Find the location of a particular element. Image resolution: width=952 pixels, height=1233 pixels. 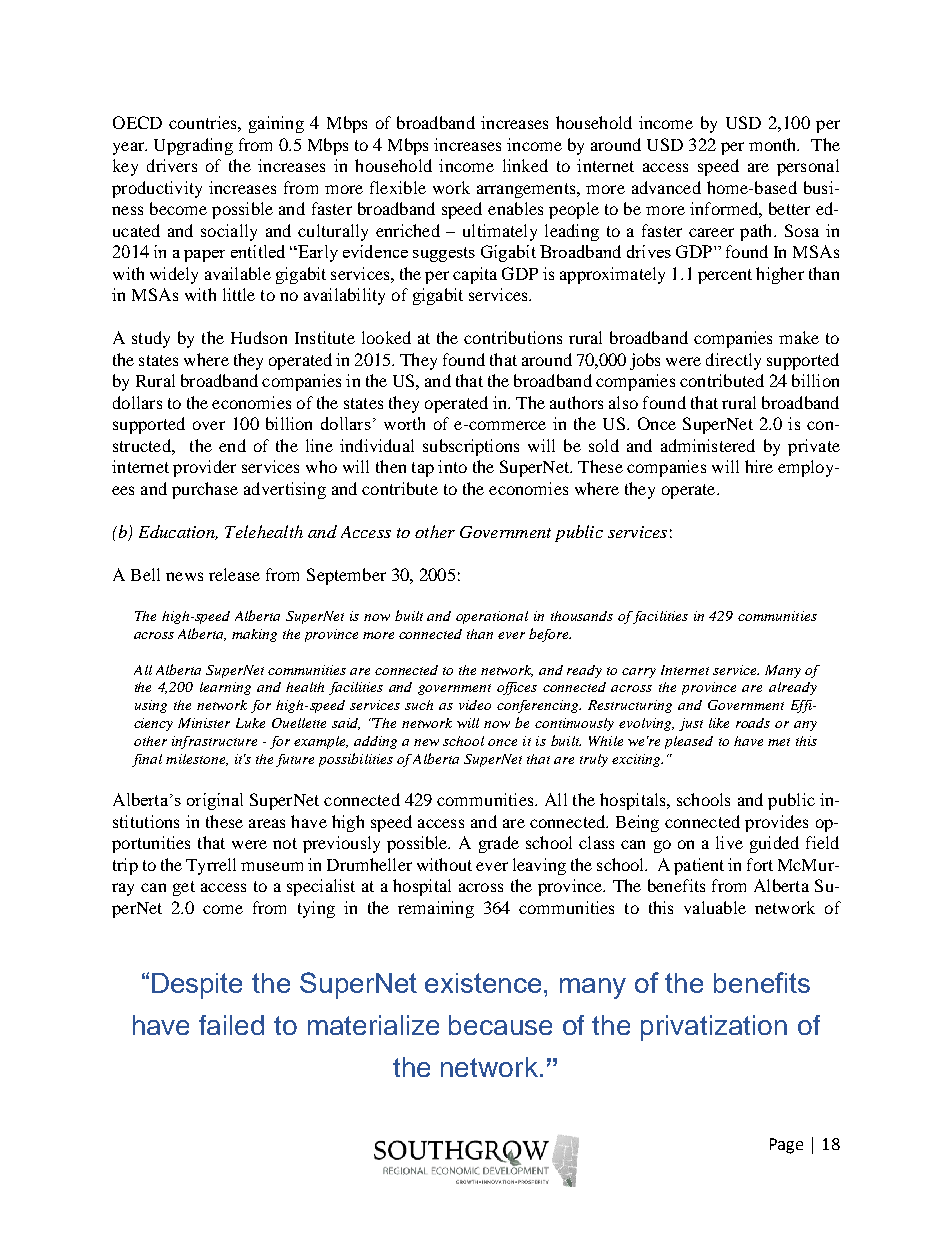

directly is located at coordinates (733, 361).
